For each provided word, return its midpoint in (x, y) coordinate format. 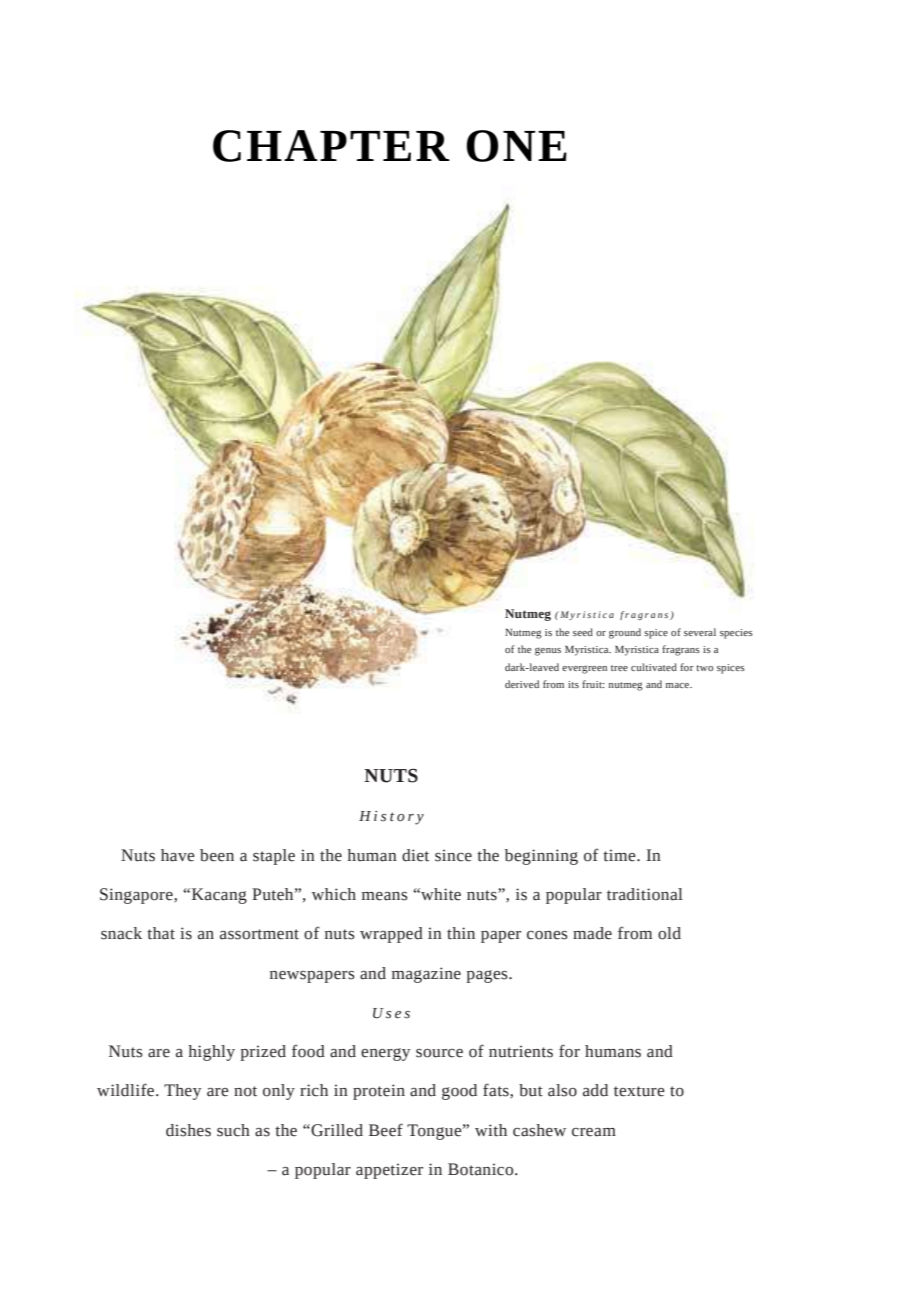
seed (583, 632)
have (178, 855)
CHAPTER (331, 146)
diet (415, 855)
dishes (188, 1130)
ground (625, 633)
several (700, 632)
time (620, 855)
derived (522, 684)
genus (548, 651)
